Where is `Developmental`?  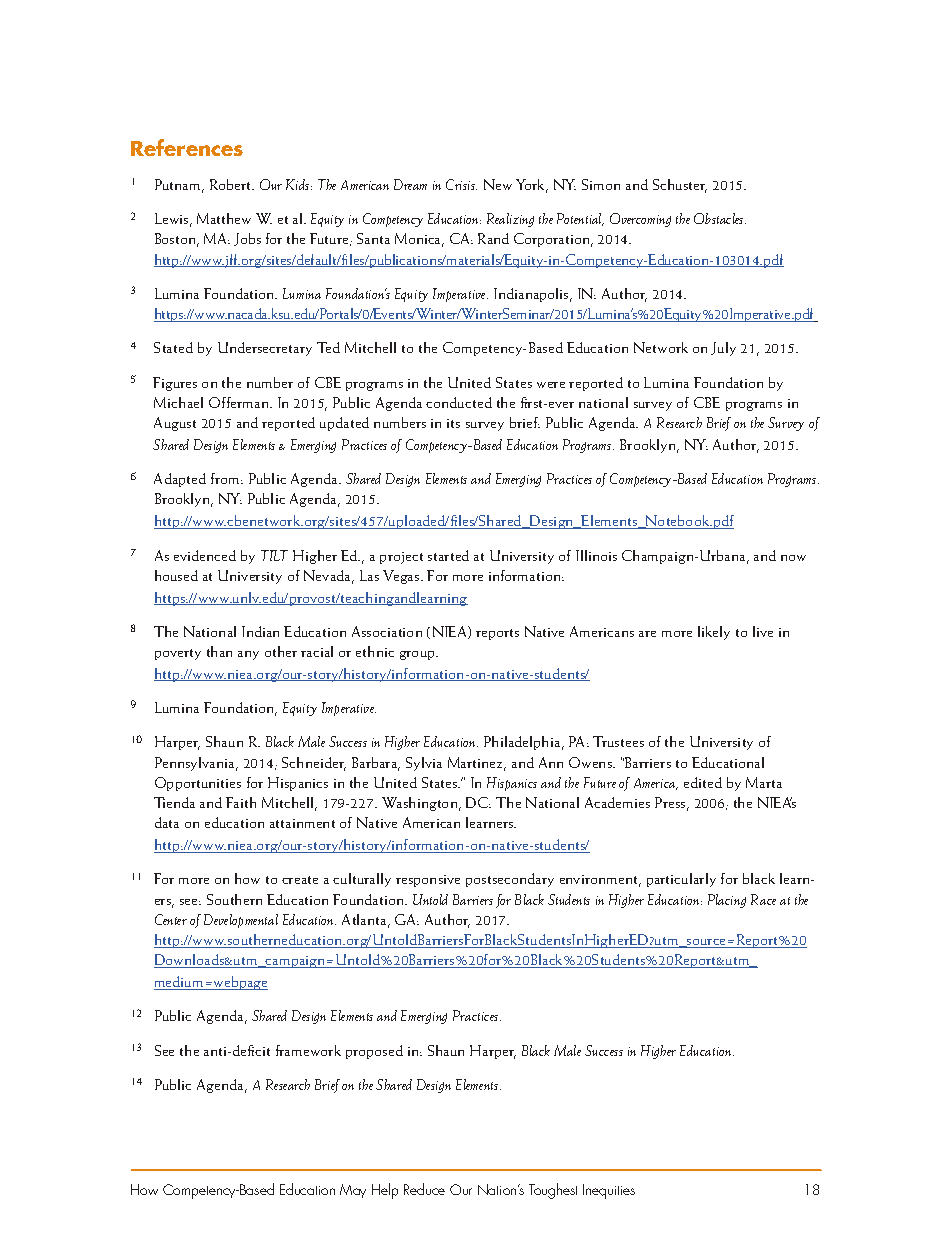 Developmental is located at coordinates (241, 921).
